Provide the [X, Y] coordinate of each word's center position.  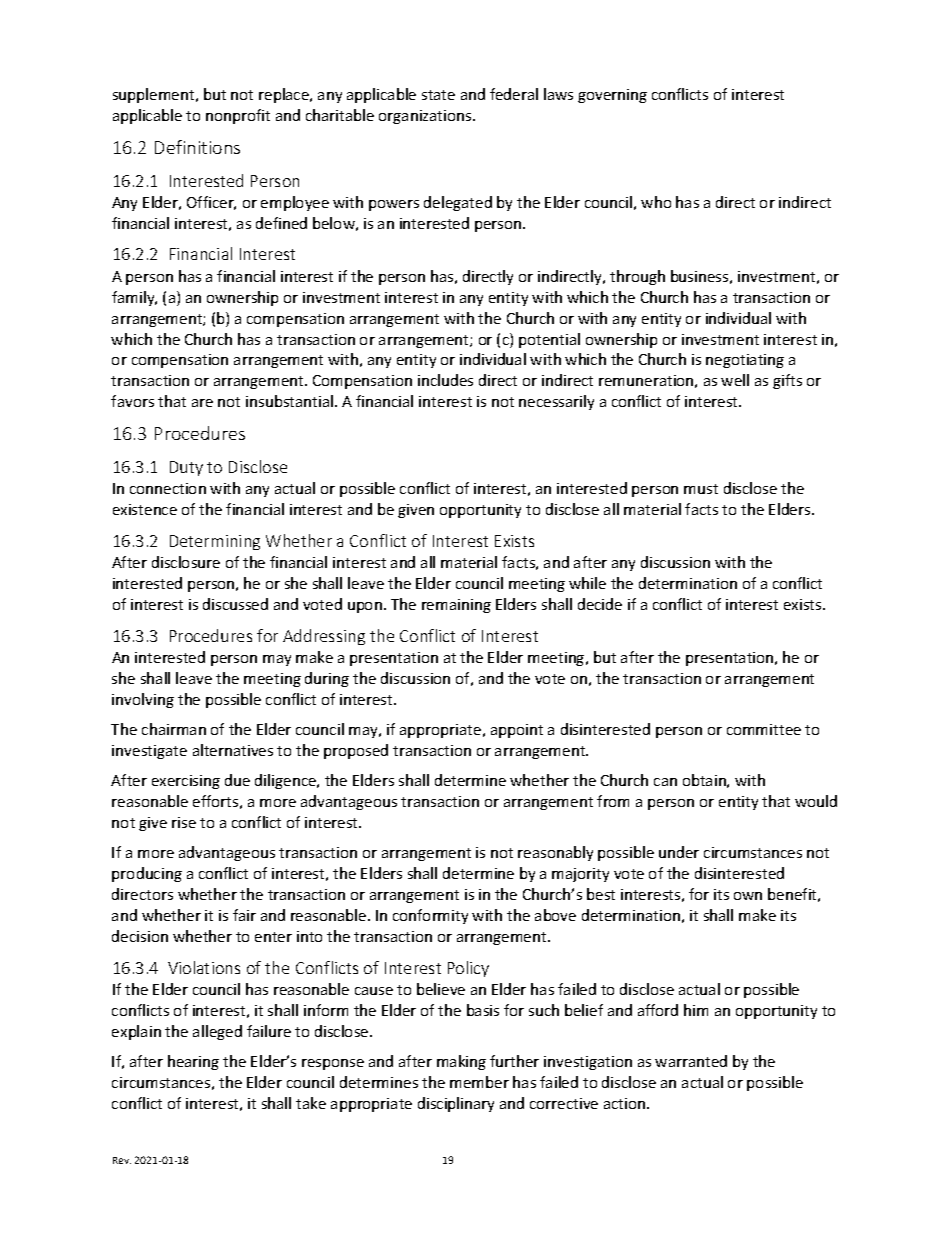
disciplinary [456, 1104]
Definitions [197, 147]
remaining [456, 606]
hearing [193, 1062]
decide [600, 604]
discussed [235, 604]
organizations [426, 117]
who [656, 202]
